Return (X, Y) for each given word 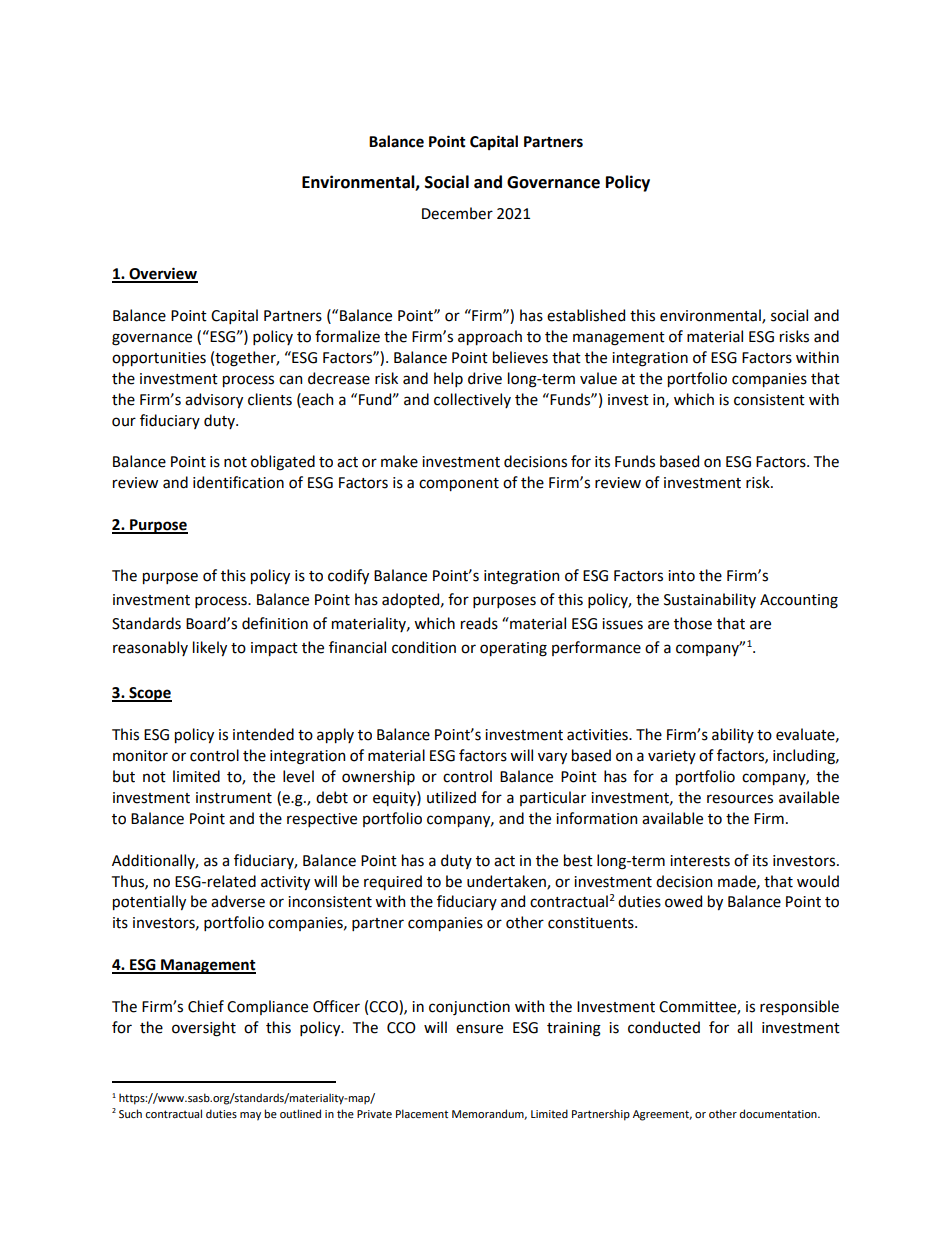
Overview (162, 274)
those (693, 623)
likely (210, 648)
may (250, 1116)
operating (513, 649)
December (457, 213)
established (586, 315)
